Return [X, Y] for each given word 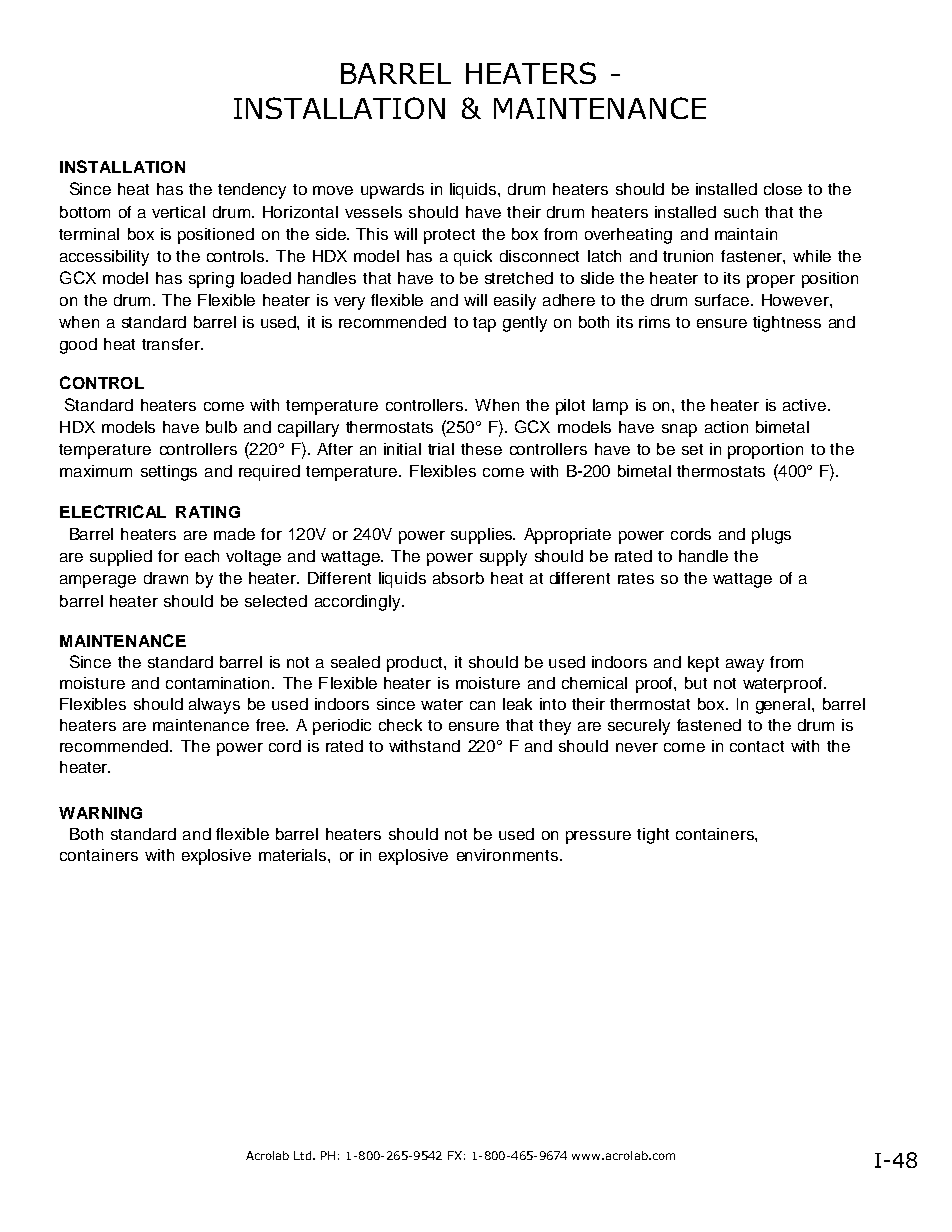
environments [509, 855]
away [745, 665]
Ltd [302, 1155]
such [741, 212]
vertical [178, 212]
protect [449, 236]
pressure [598, 837]
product [416, 664]
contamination [217, 683]
